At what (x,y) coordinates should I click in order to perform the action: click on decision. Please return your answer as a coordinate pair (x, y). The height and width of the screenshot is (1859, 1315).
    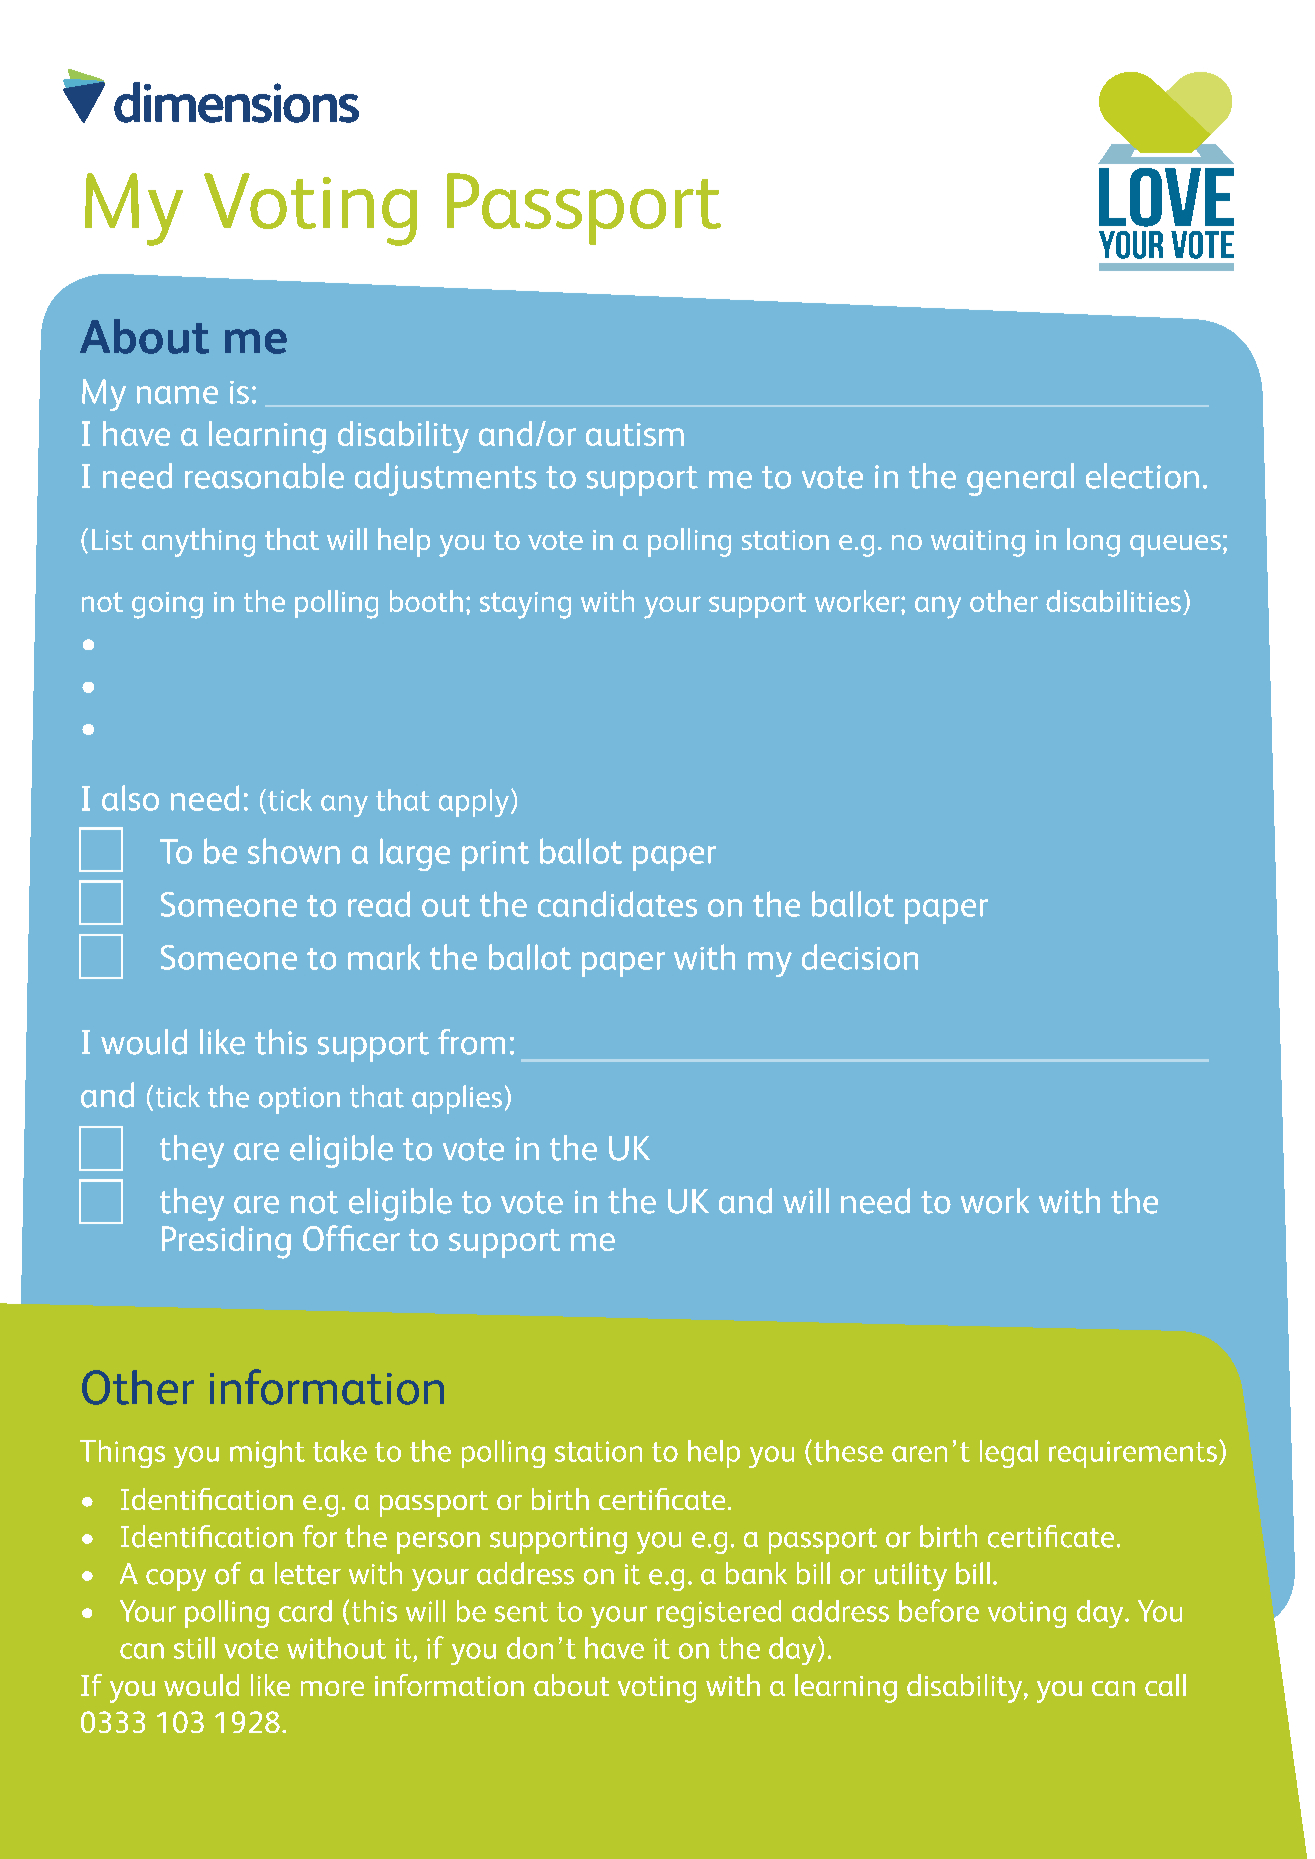
    Looking at the image, I should click on (860, 957).
